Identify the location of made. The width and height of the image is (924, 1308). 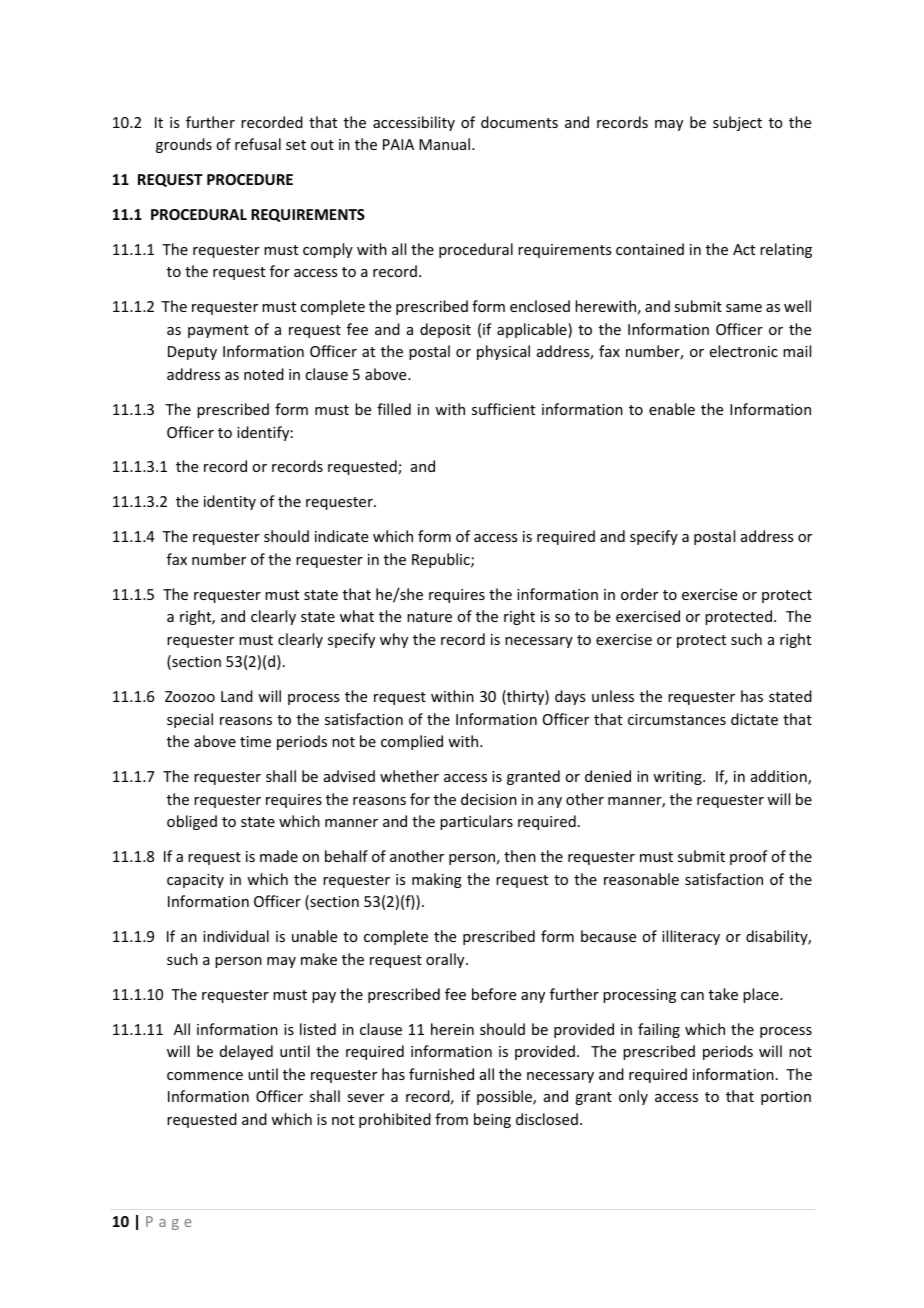
(279, 856).
